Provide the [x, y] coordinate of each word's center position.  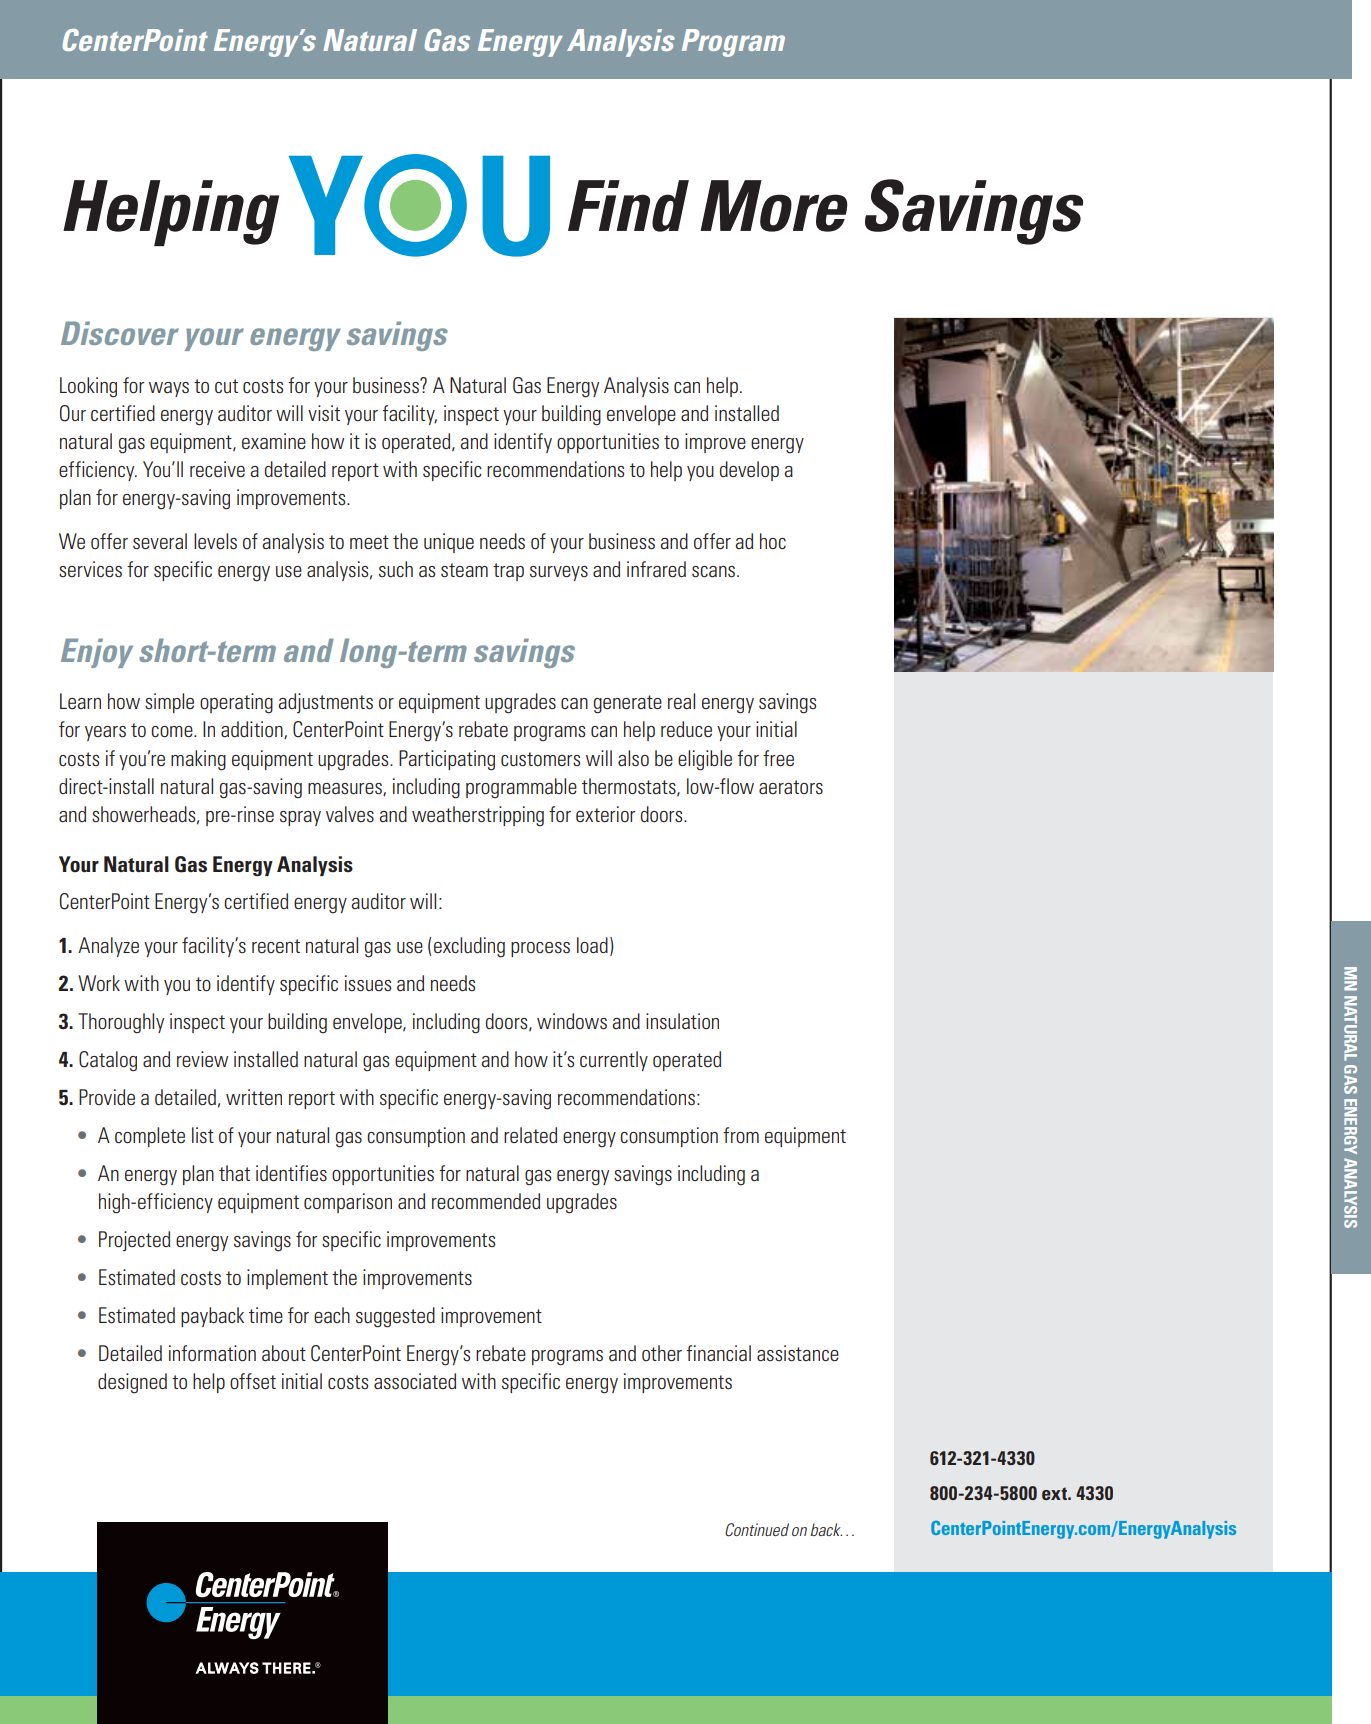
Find [628, 206]
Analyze [108, 947]
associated [415, 1381]
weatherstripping [478, 816]
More [774, 206]
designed [132, 1383]
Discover [120, 333]
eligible [705, 760]
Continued [757, 1530]
